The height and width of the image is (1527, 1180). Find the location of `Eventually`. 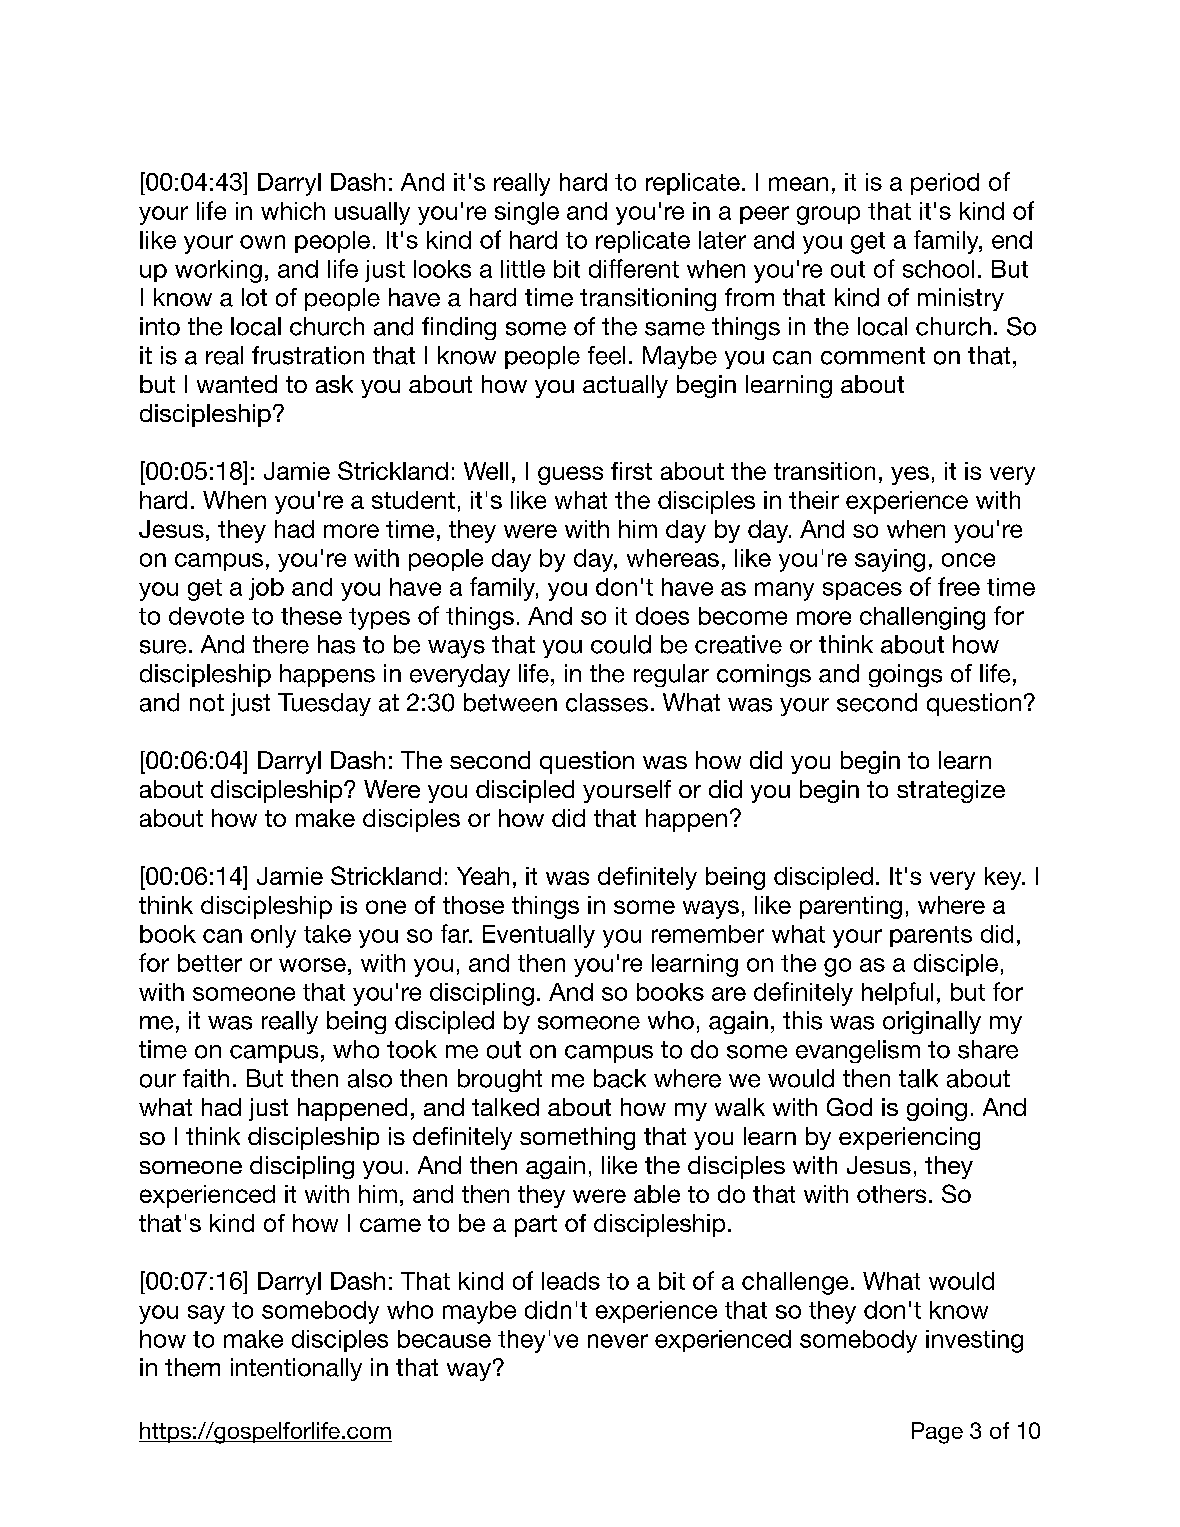

Eventually is located at coordinates (539, 936).
